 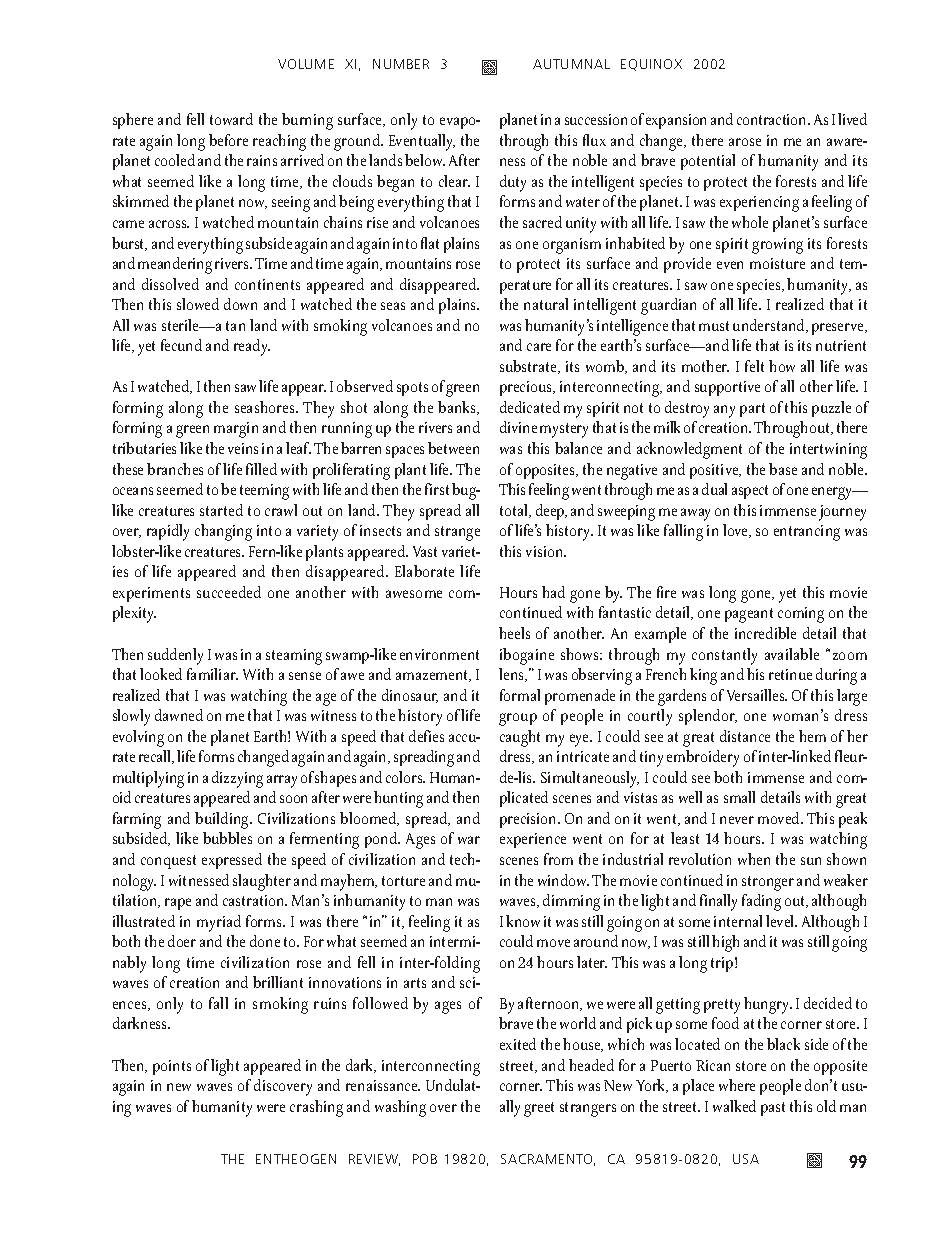 What do you see at coordinates (548, 1160) in the screenshot?
I see `SACRAMENTO` at bounding box center [548, 1160].
